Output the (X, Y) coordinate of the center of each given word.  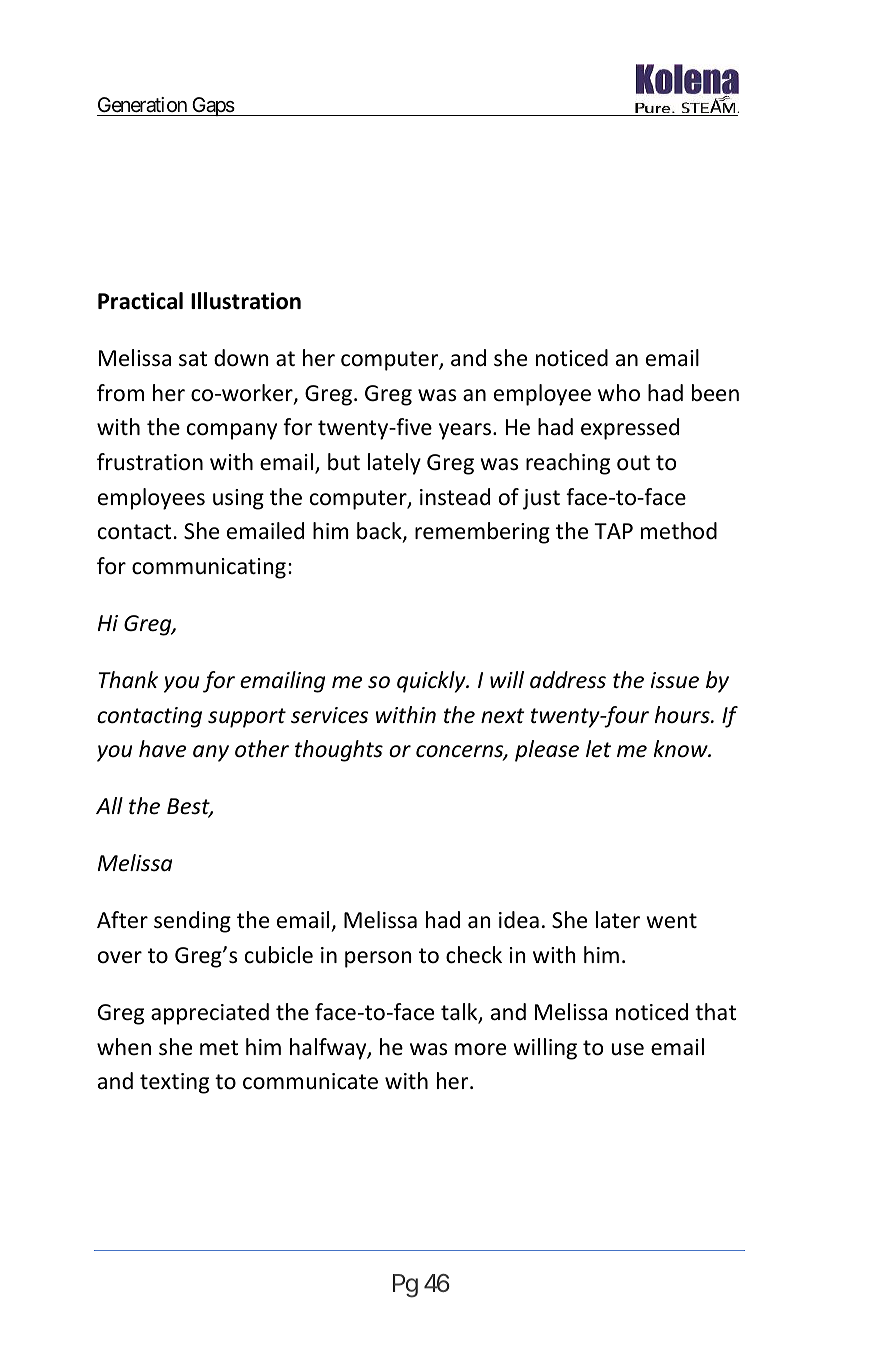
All (109, 805)
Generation (143, 106)
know (682, 749)
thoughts (339, 751)
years (465, 431)
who (619, 393)
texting (174, 1083)
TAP (613, 531)
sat (193, 359)
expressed (630, 429)
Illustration (246, 301)
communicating (209, 568)
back (380, 532)
